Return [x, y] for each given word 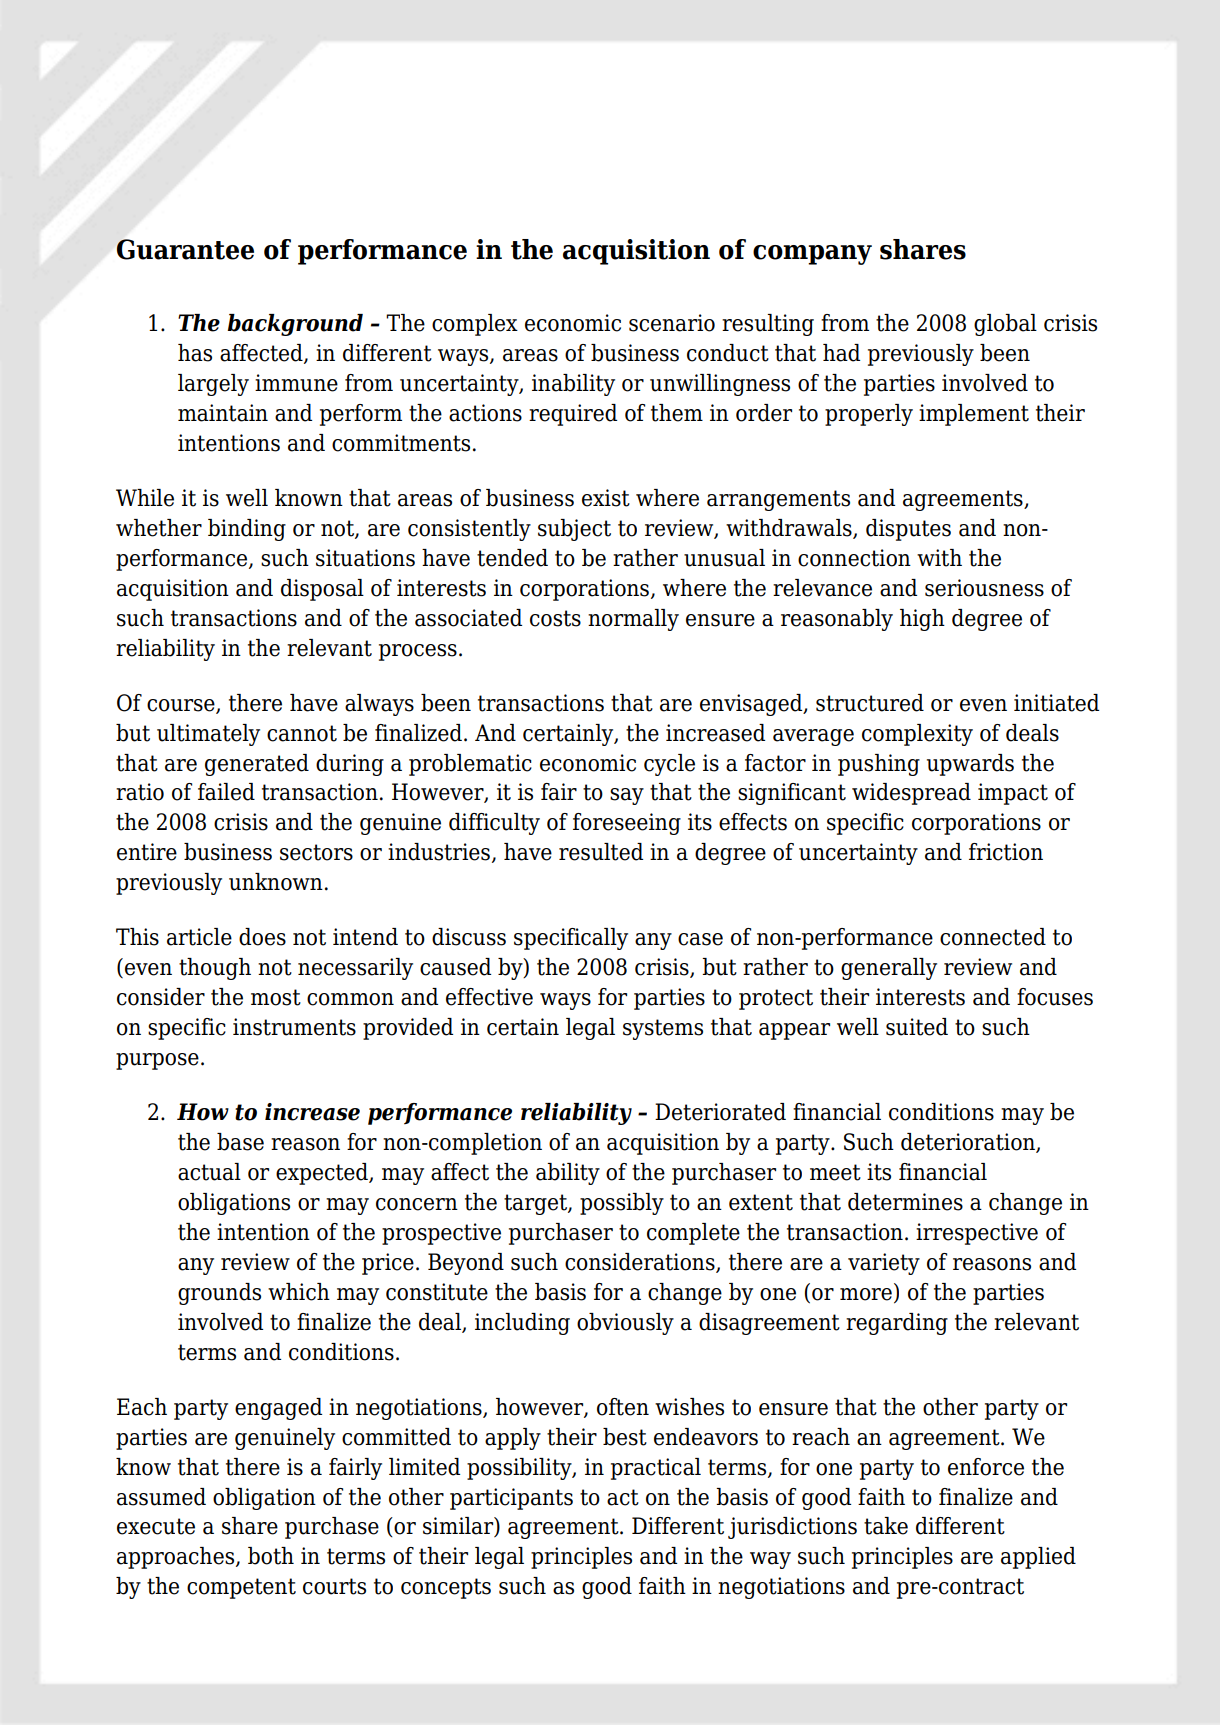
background [295, 325]
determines [905, 1202]
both [271, 1556]
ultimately [208, 735]
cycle [669, 765]
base [240, 1142]
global [1005, 325]
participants [511, 1499]
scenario [672, 323]
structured [870, 703]
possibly [622, 1204]
